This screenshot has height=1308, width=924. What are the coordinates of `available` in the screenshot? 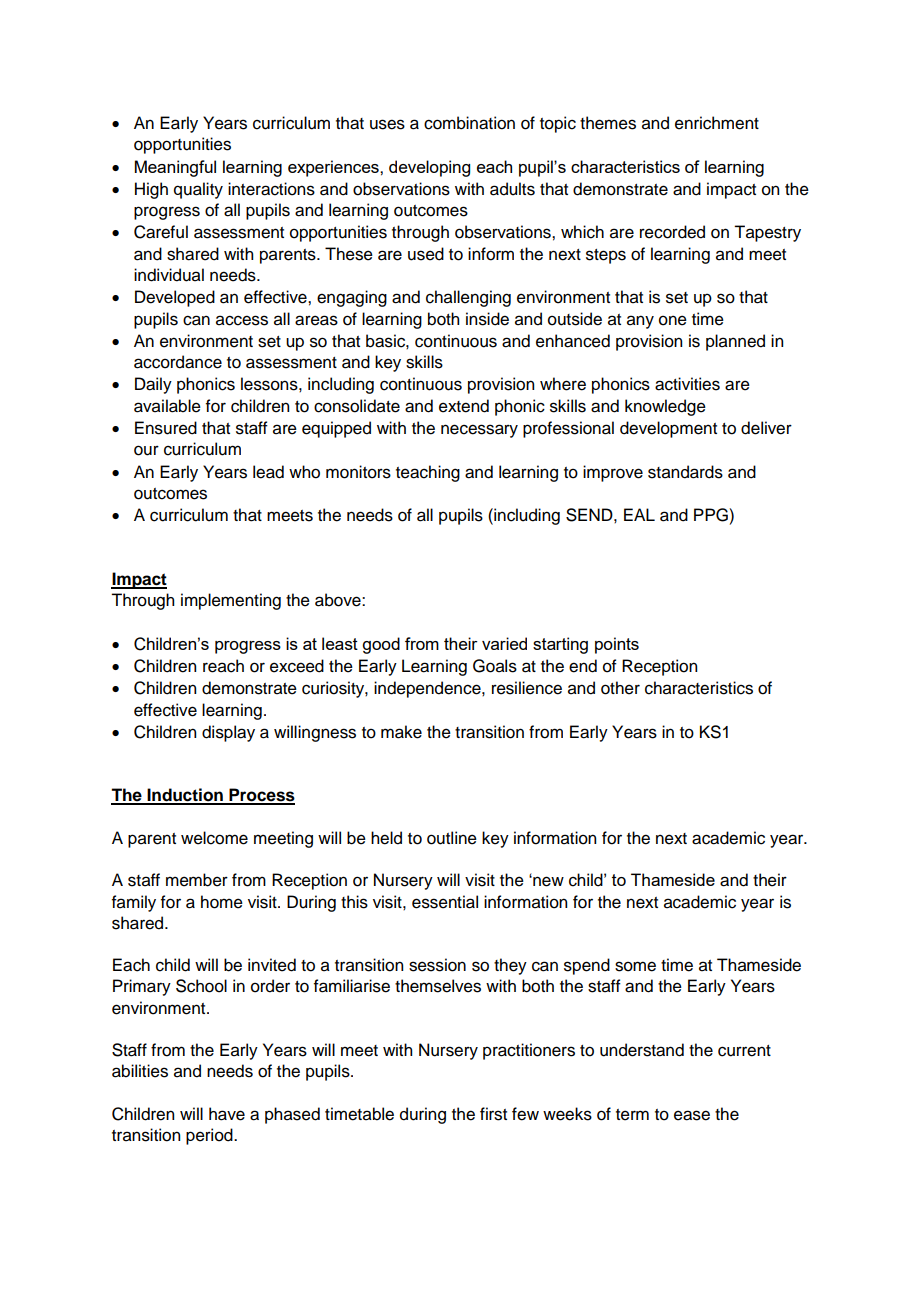 It's located at (167, 406).
